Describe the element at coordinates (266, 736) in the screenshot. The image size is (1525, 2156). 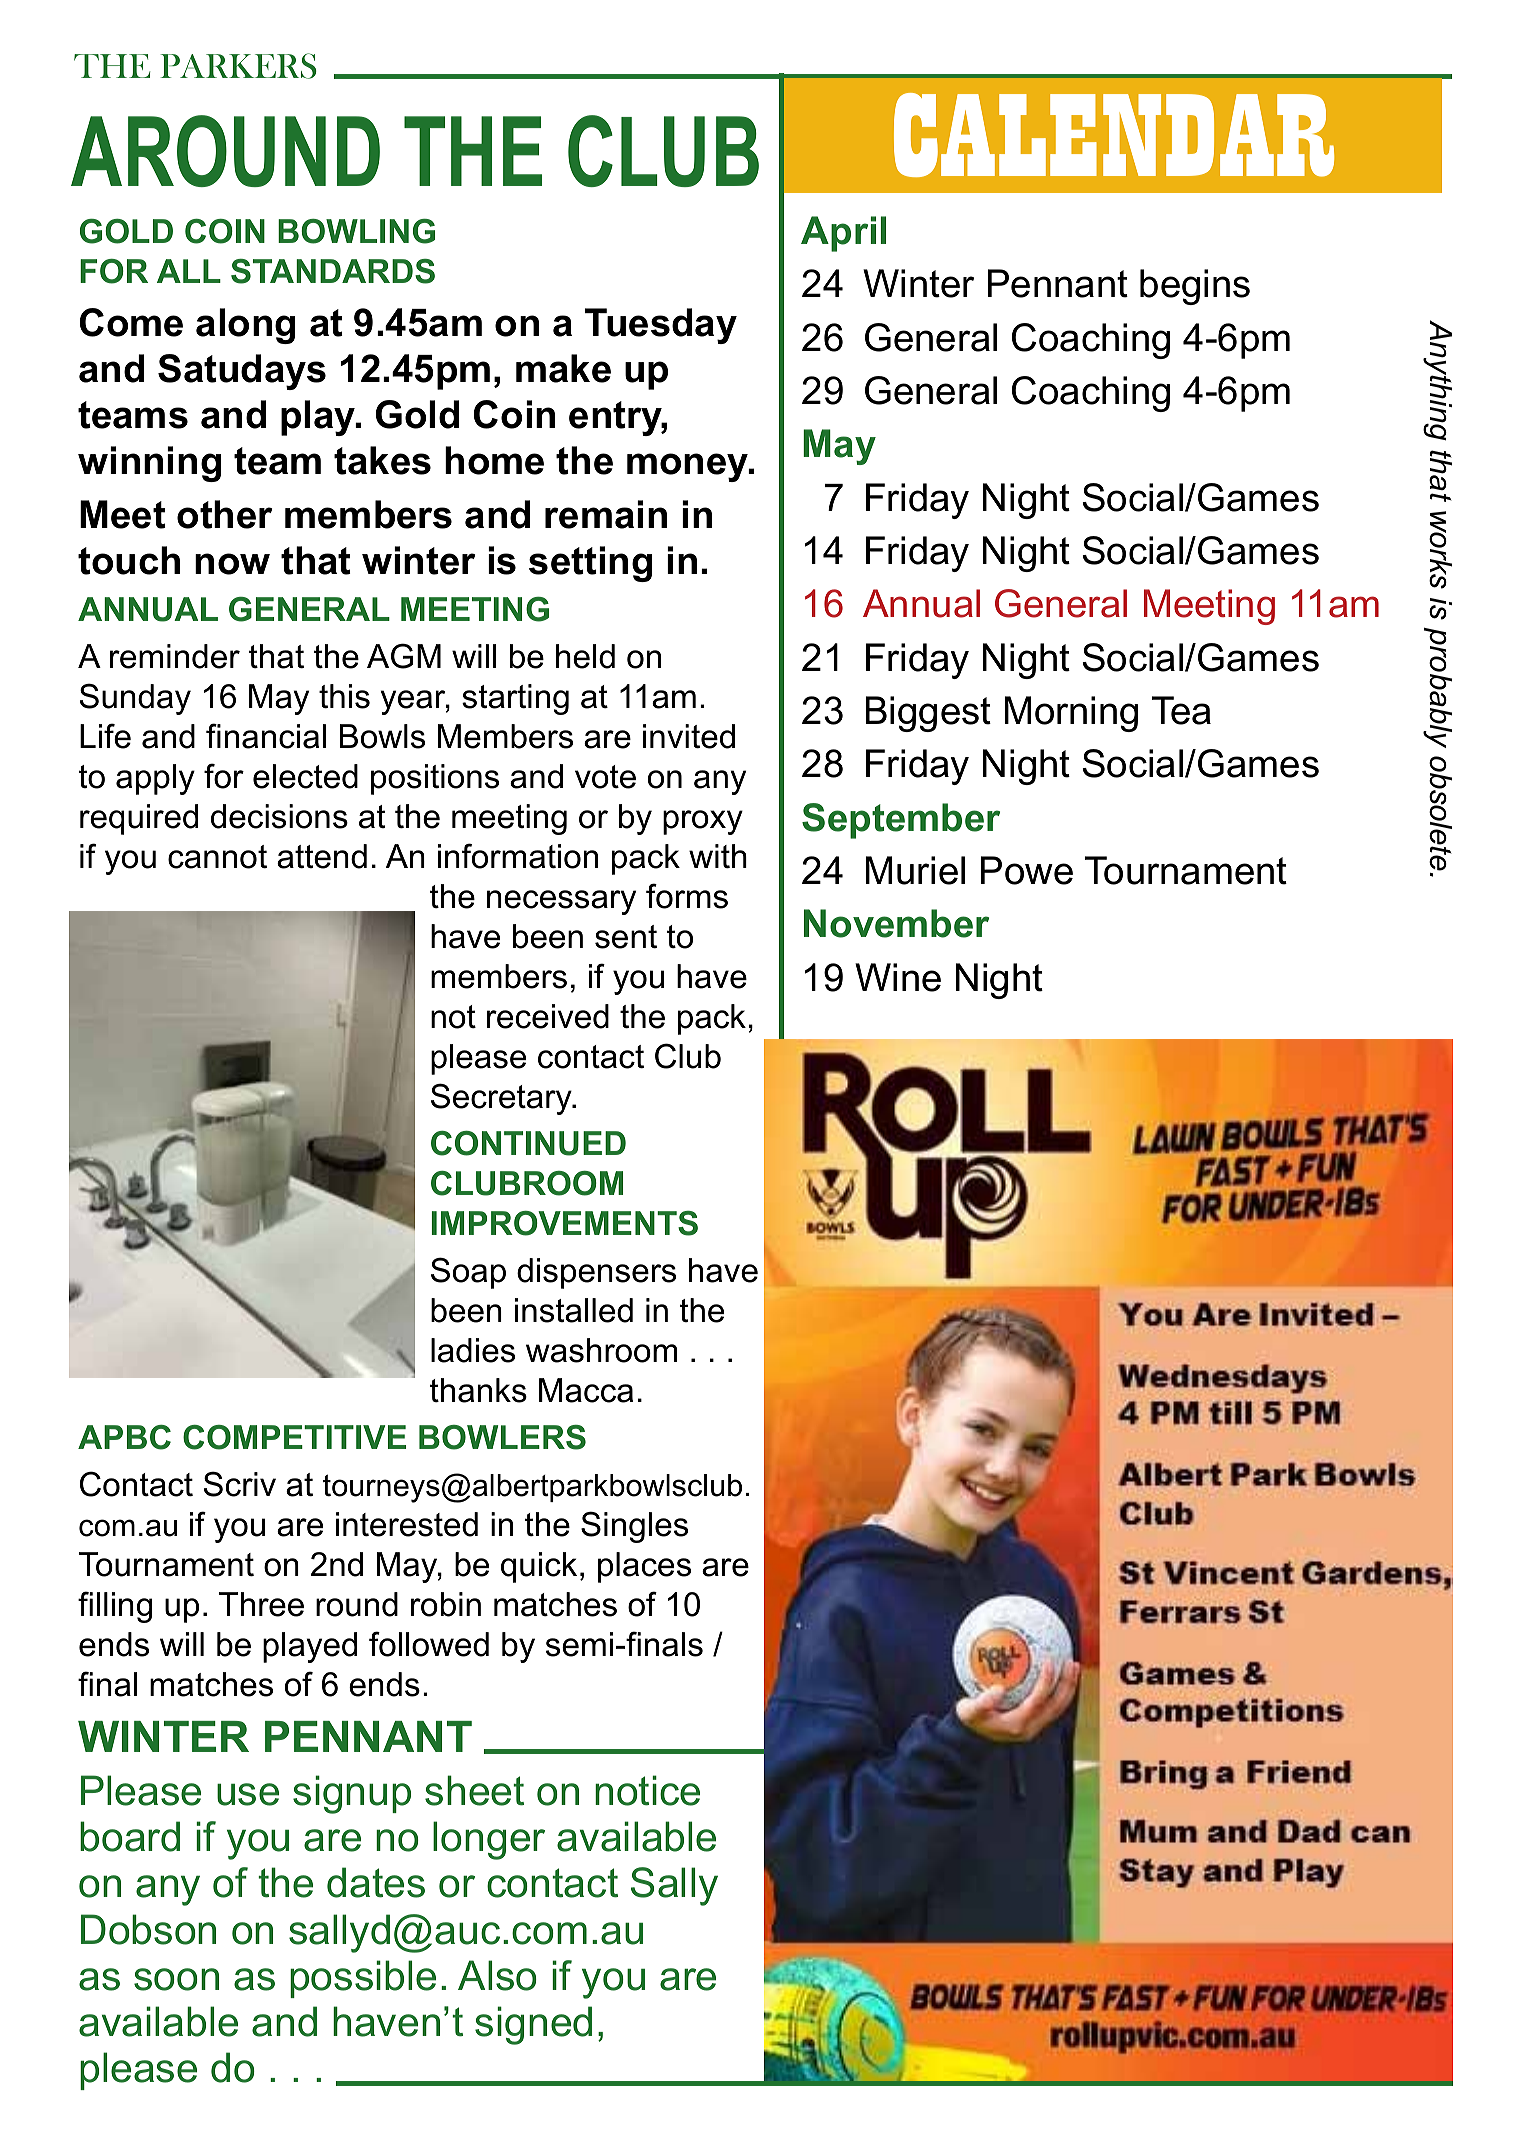
I see `financial` at that location.
